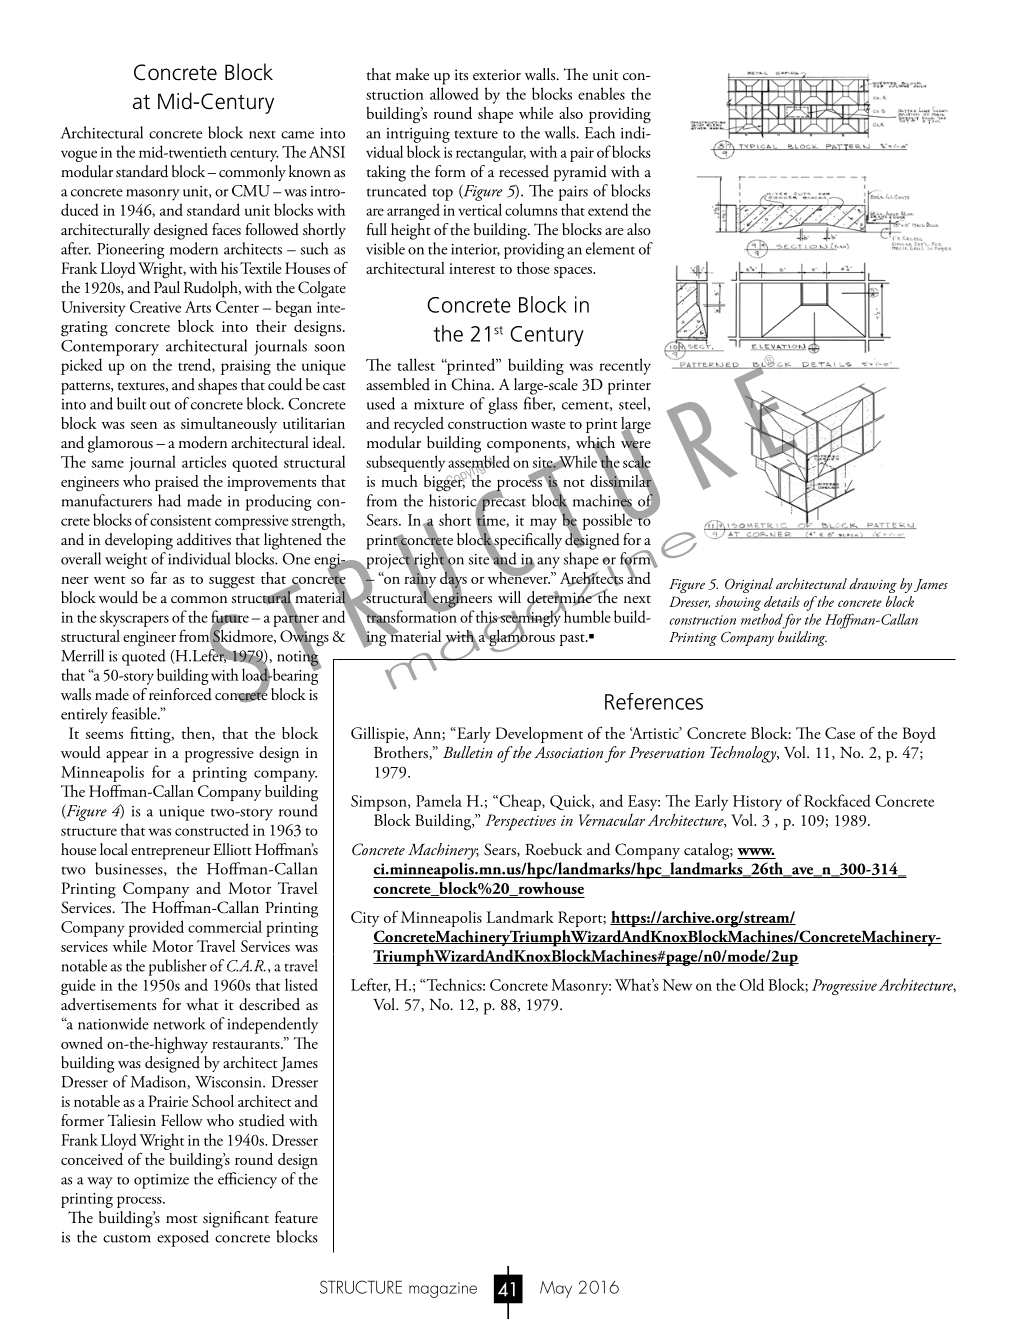  Describe the element at coordinates (487, 617) in the screenshot. I see `this` at that location.
